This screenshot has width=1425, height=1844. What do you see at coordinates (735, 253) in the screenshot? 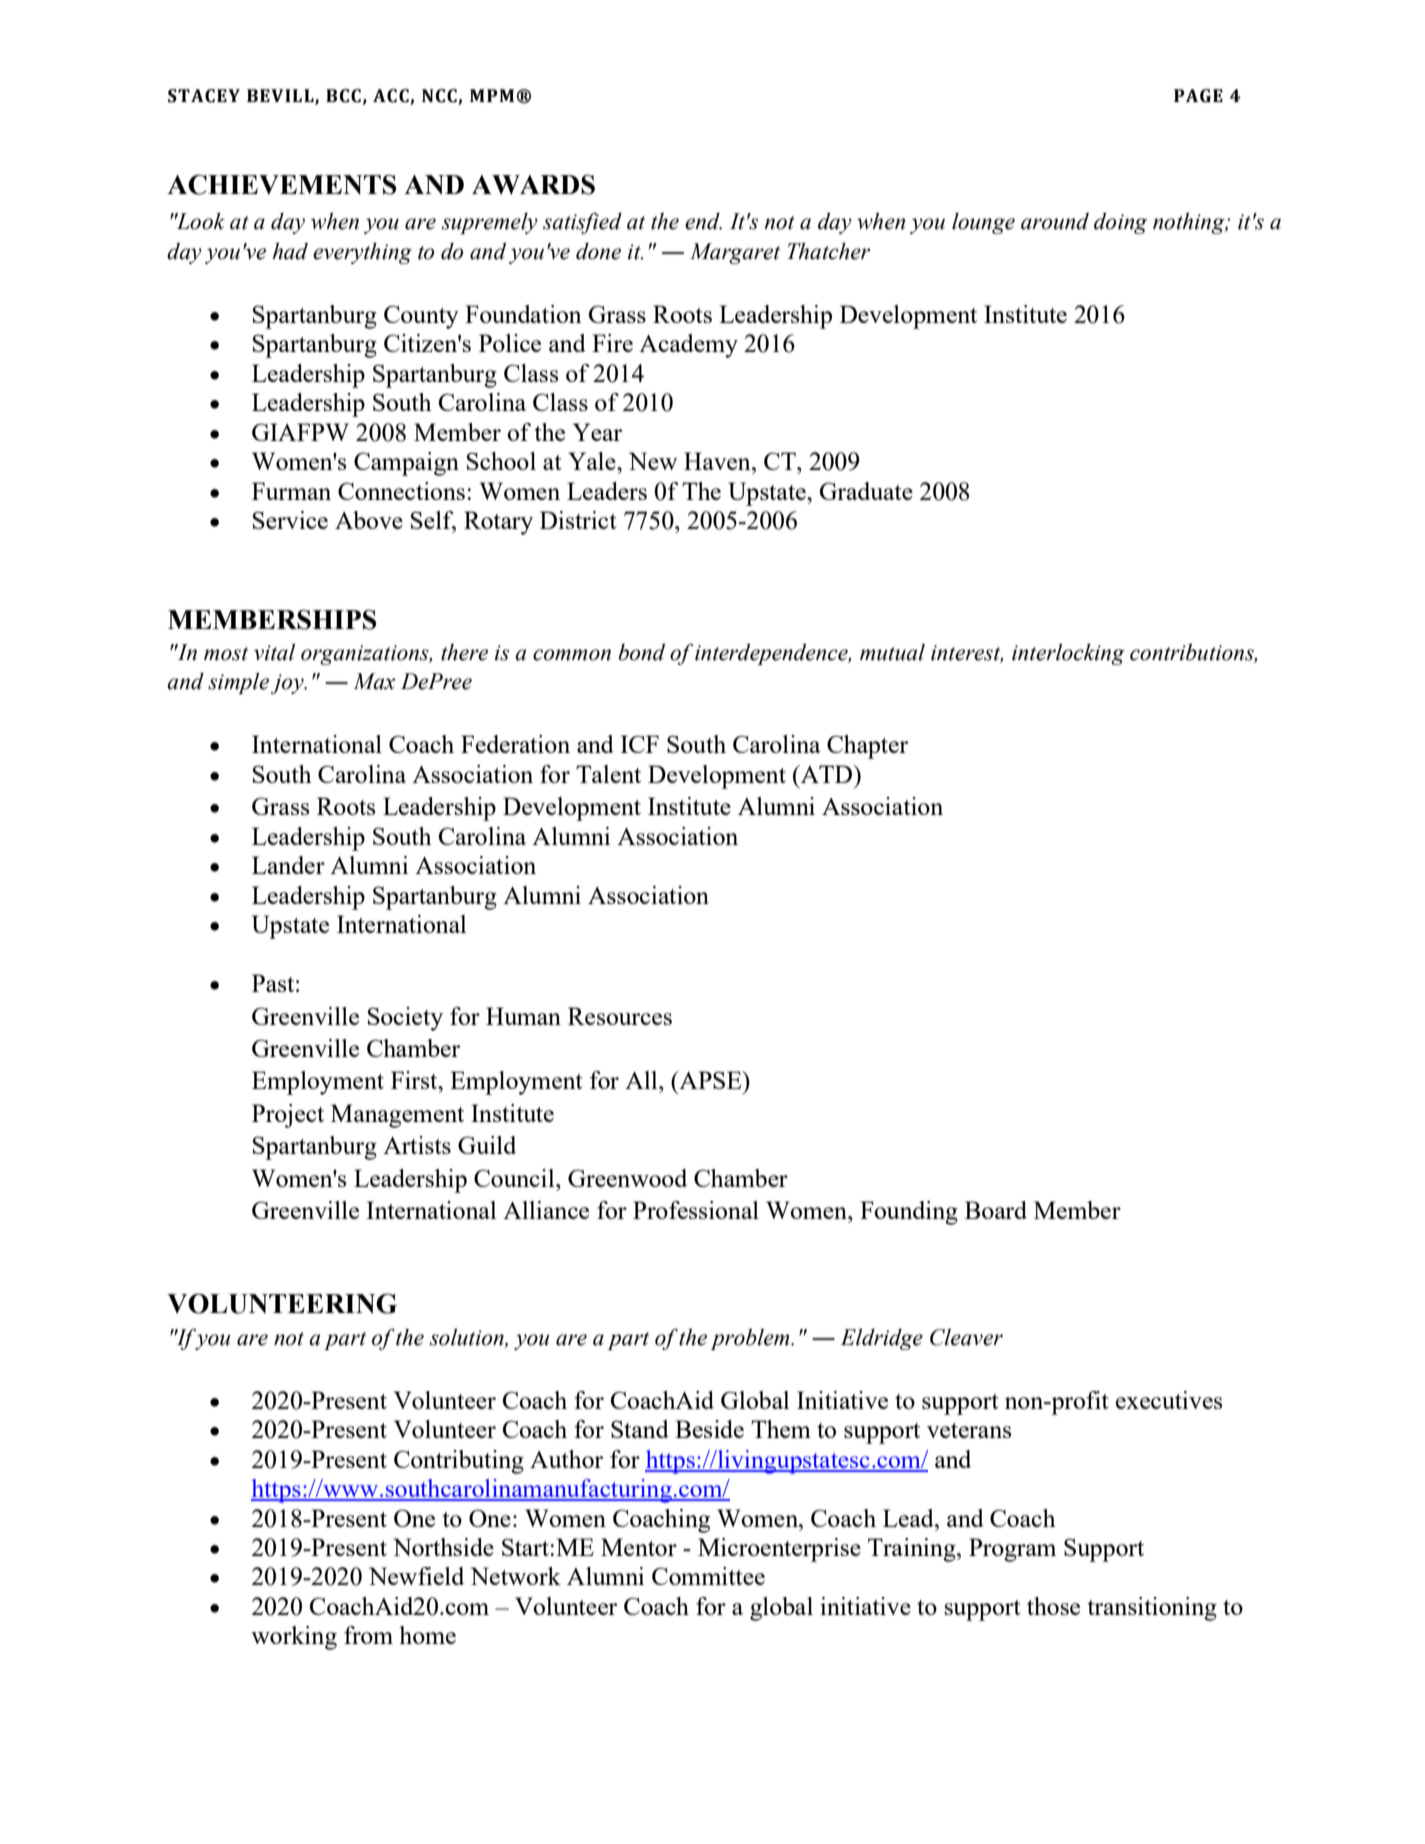
I see `Margaret` at bounding box center [735, 253].
